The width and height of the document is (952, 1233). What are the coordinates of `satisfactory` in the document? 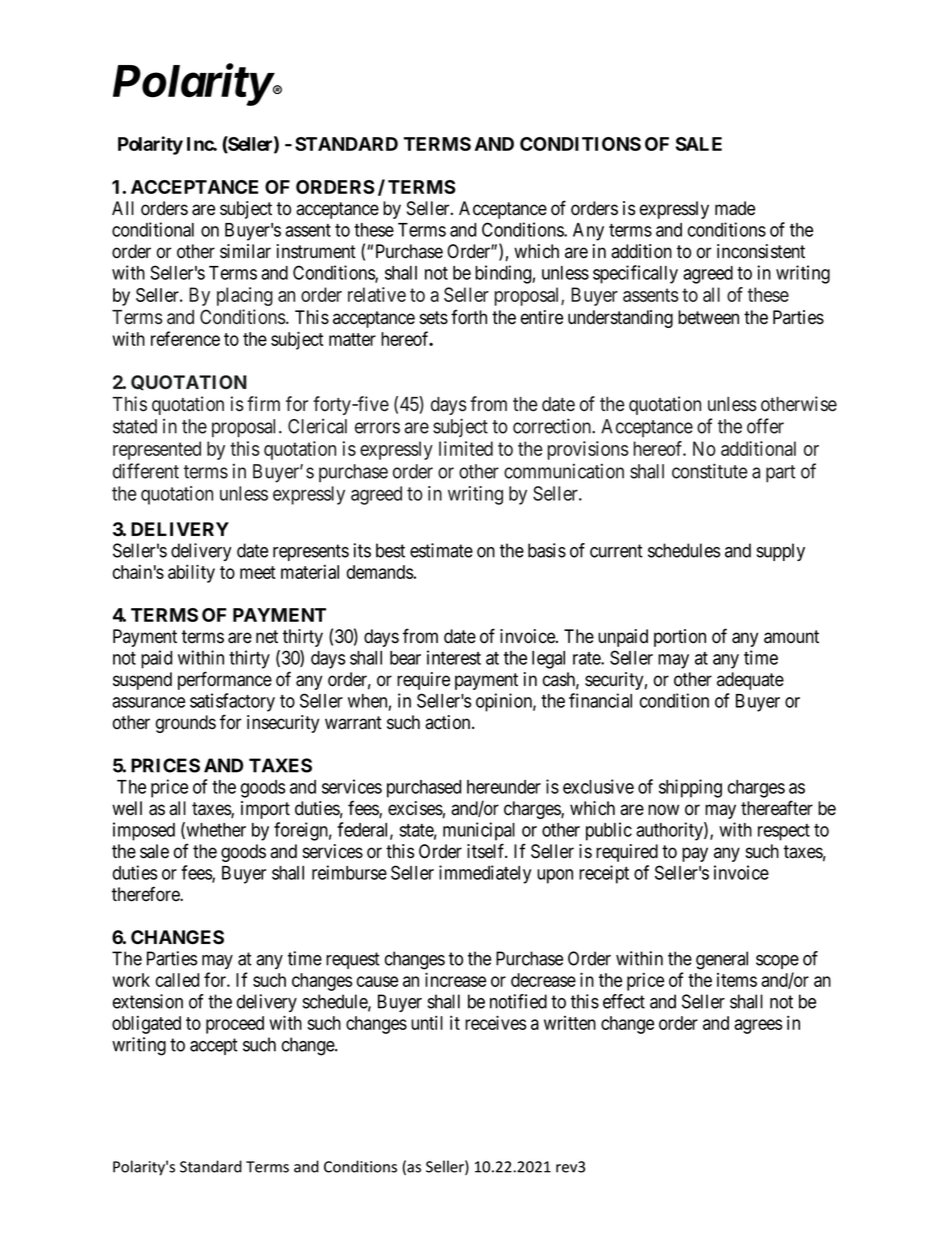 It's located at (232, 702).
